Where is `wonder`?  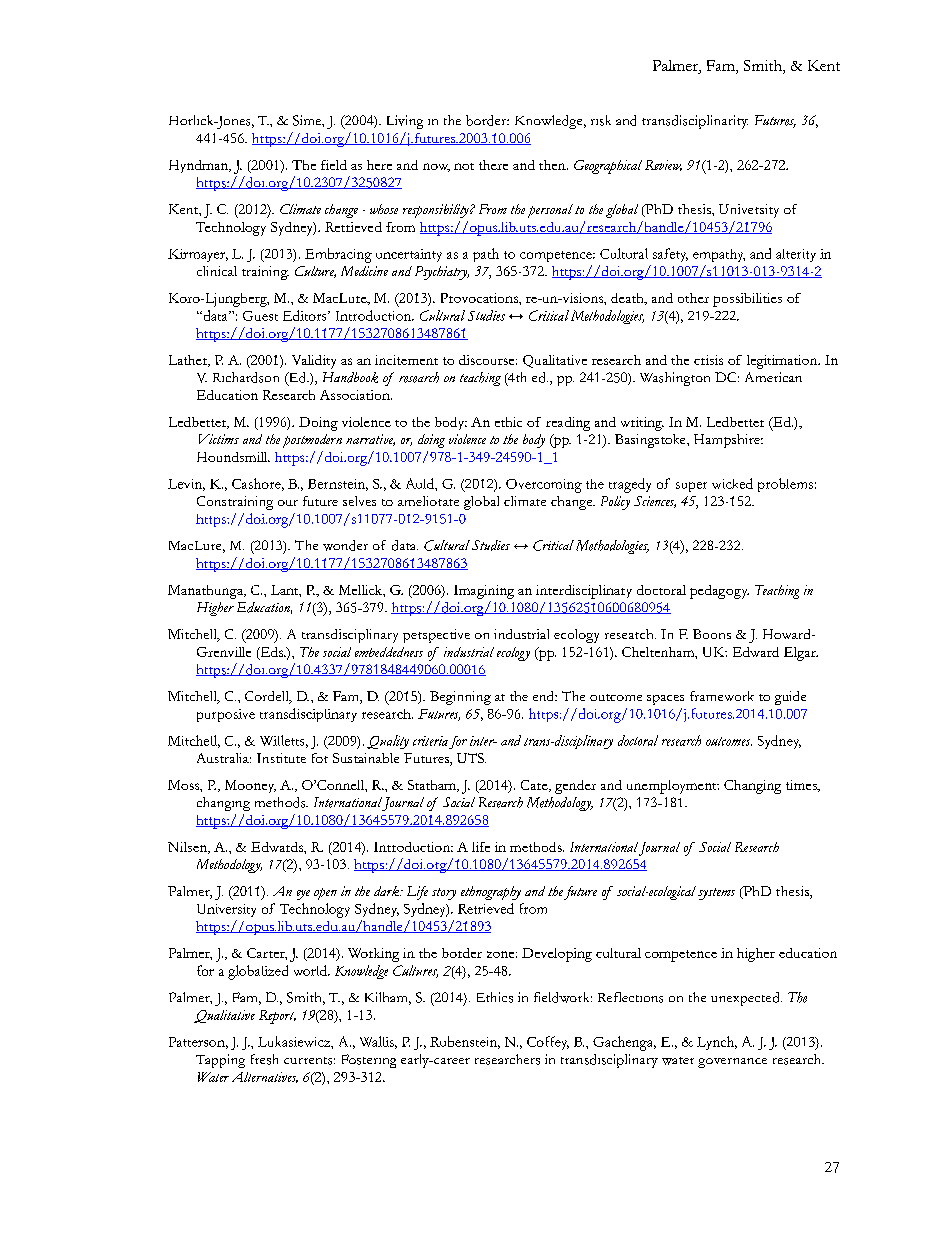
wonder is located at coordinates (345, 545).
